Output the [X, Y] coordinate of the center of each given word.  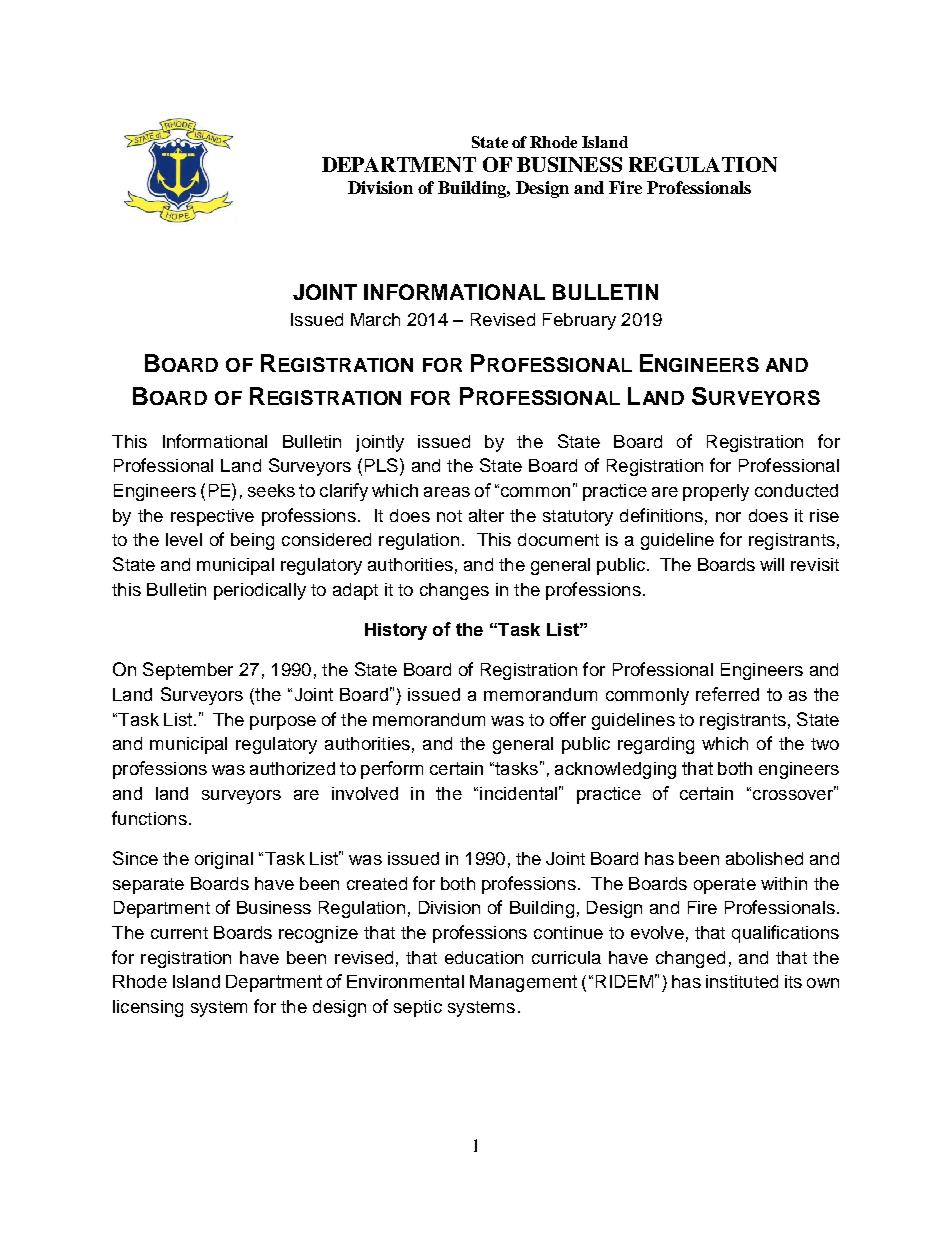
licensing [148, 1008]
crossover [794, 793]
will [772, 564]
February [579, 321]
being [252, 541]
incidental [518, 793]
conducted [796, 490]
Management [523, 983]
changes [454, 591]
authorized [292, 768]
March [375, 319]
